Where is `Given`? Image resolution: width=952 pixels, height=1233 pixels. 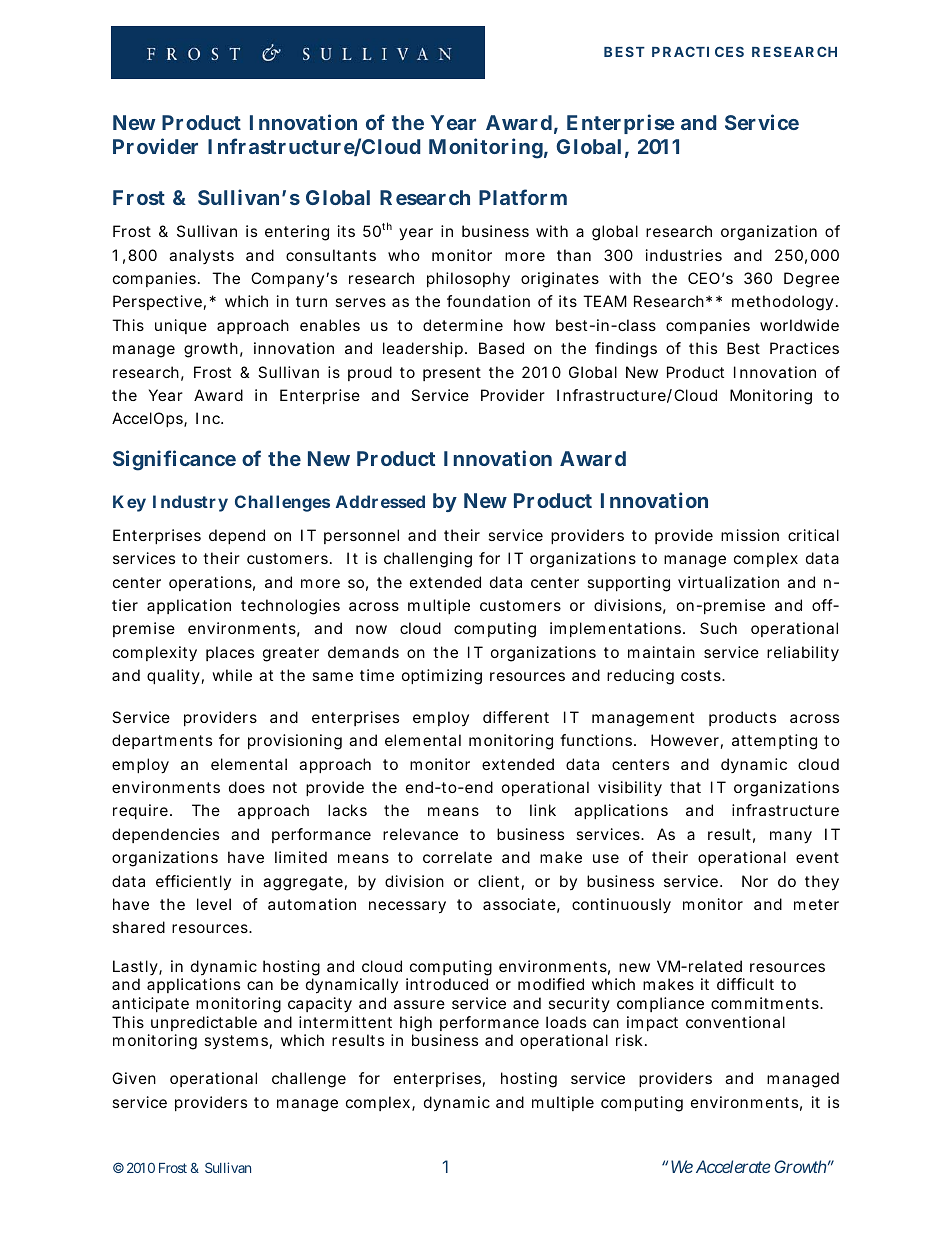 Given is located at coordinates (134, 1078).
